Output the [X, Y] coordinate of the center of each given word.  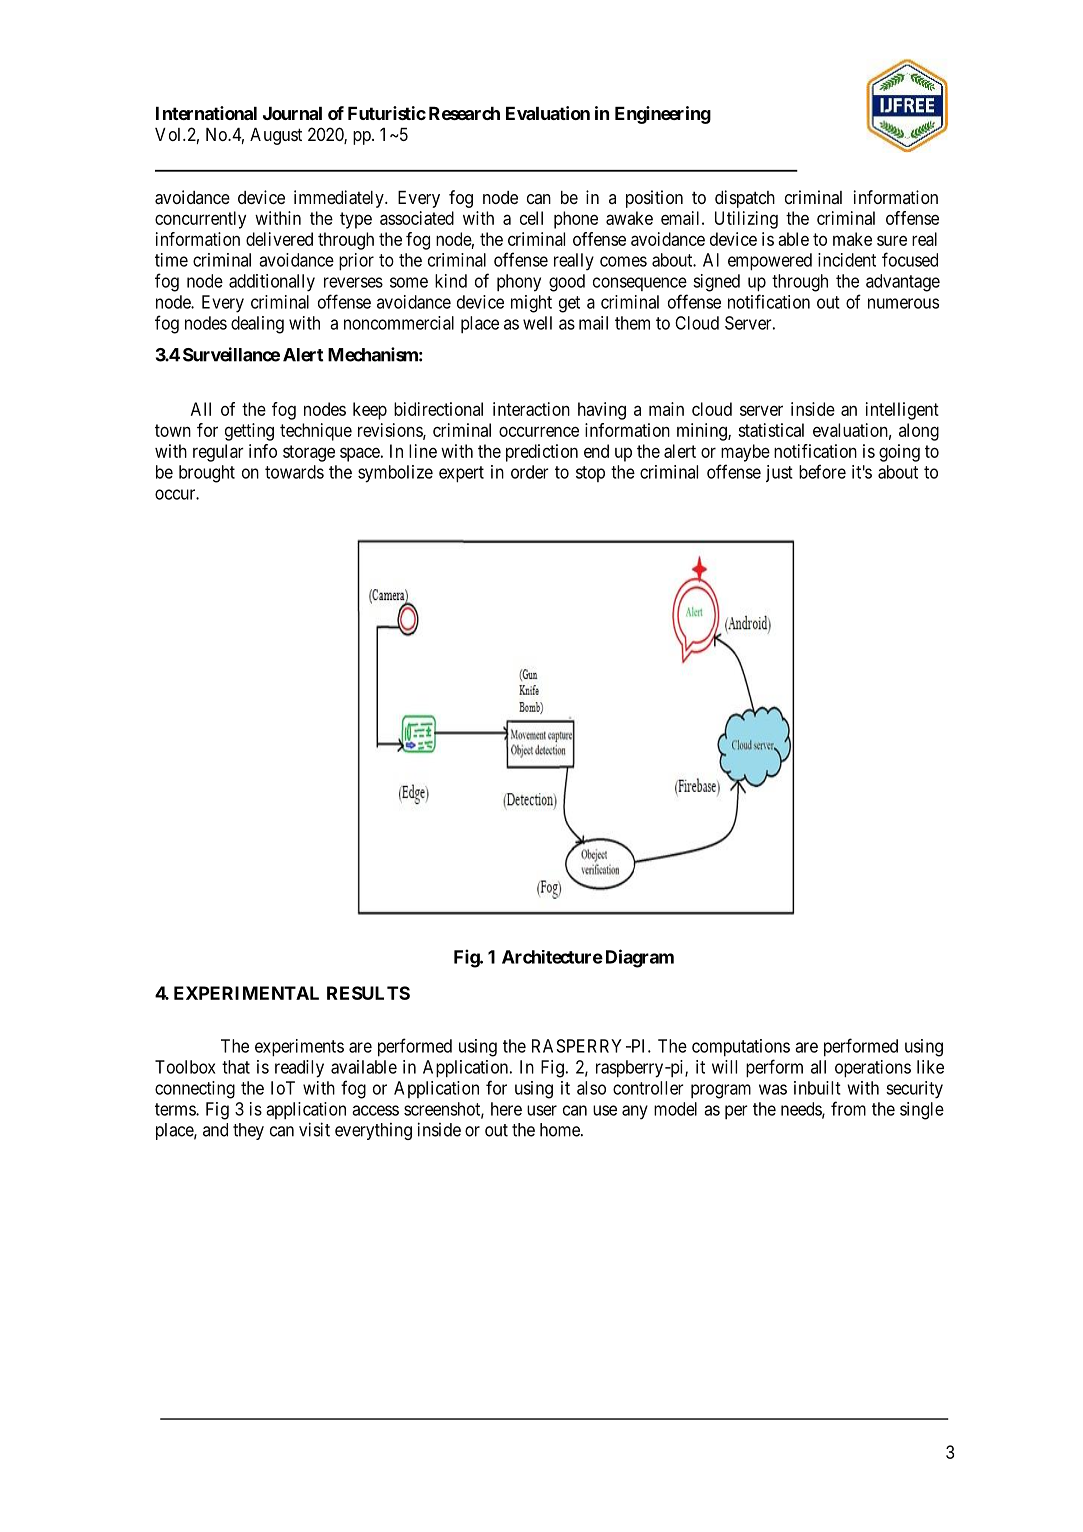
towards [294, 472]
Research [464, 113]
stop [590, 474]
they [248, 1131]
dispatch [745, 199]
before [822, 471]
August [276, 136]
